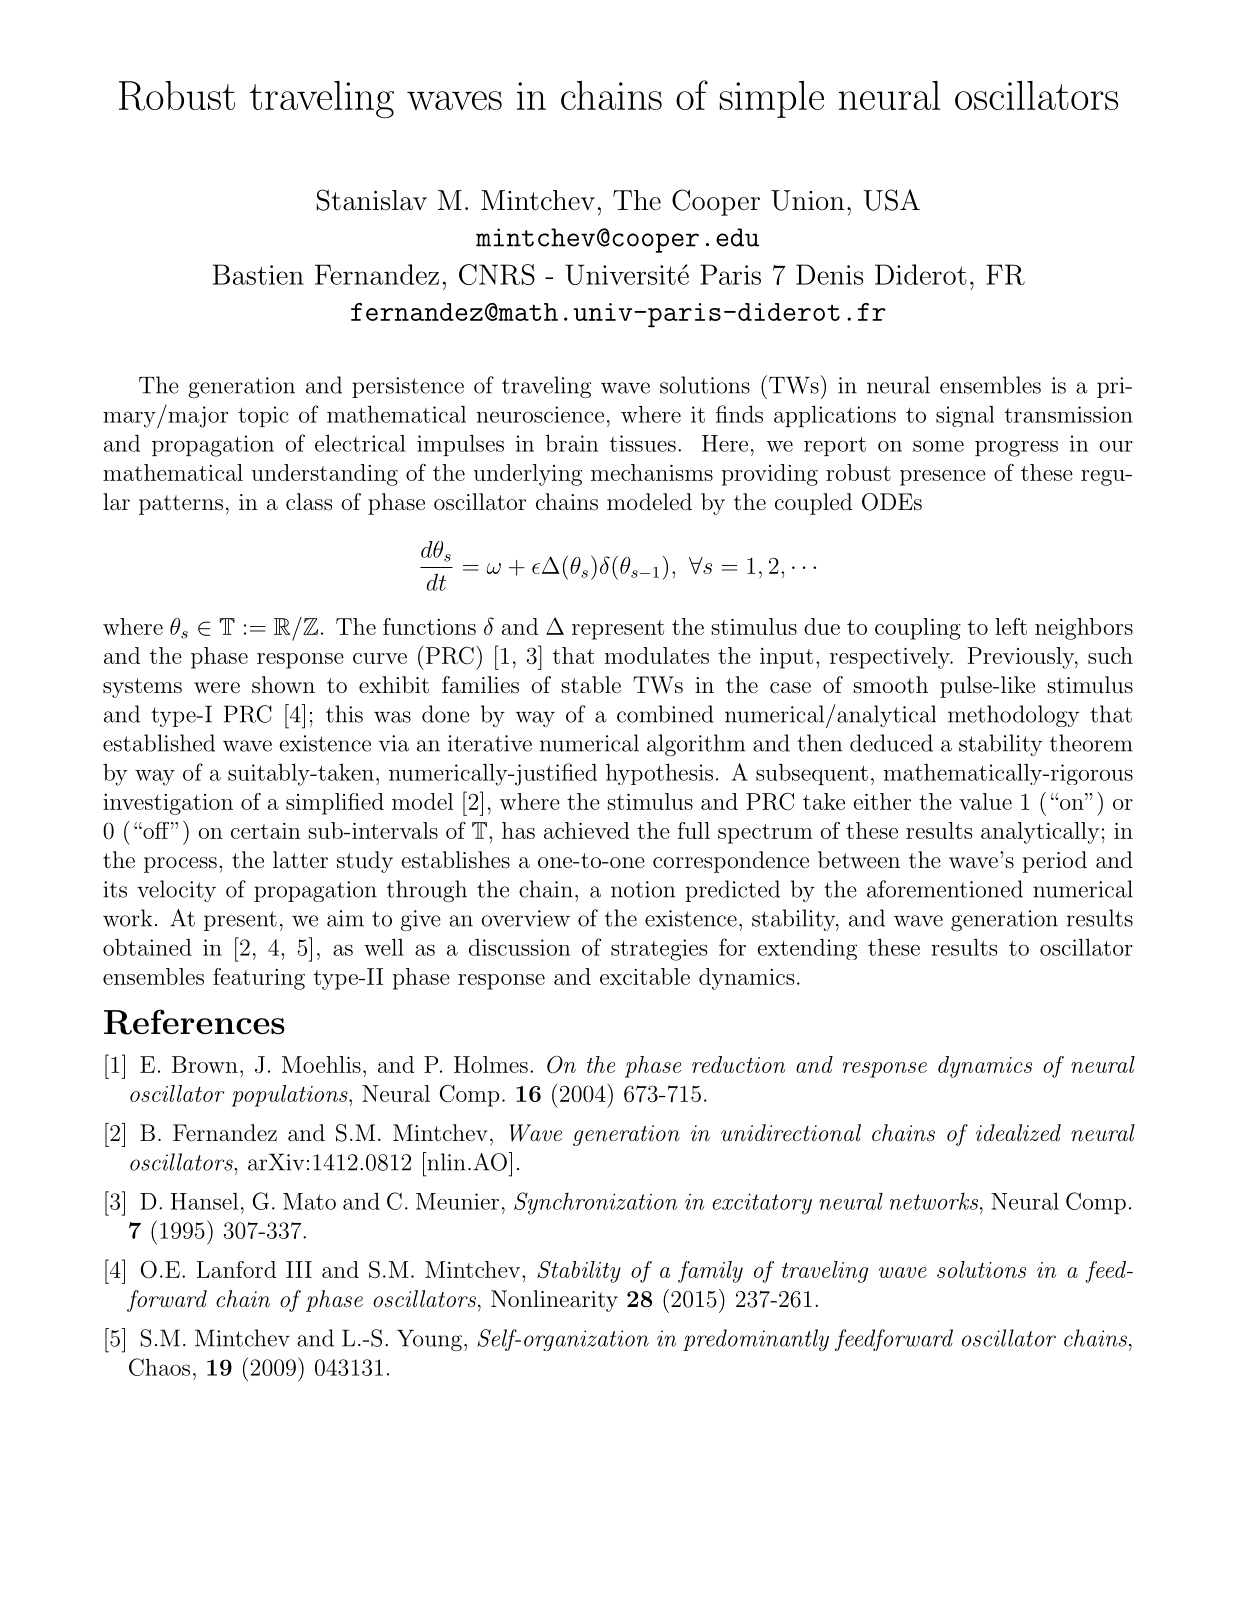 This screenshot has height=1599, width=1236. What do you see at coordinates (771, 99) in the screenshot?
I see `simple` at bounding box center [771, 99].
